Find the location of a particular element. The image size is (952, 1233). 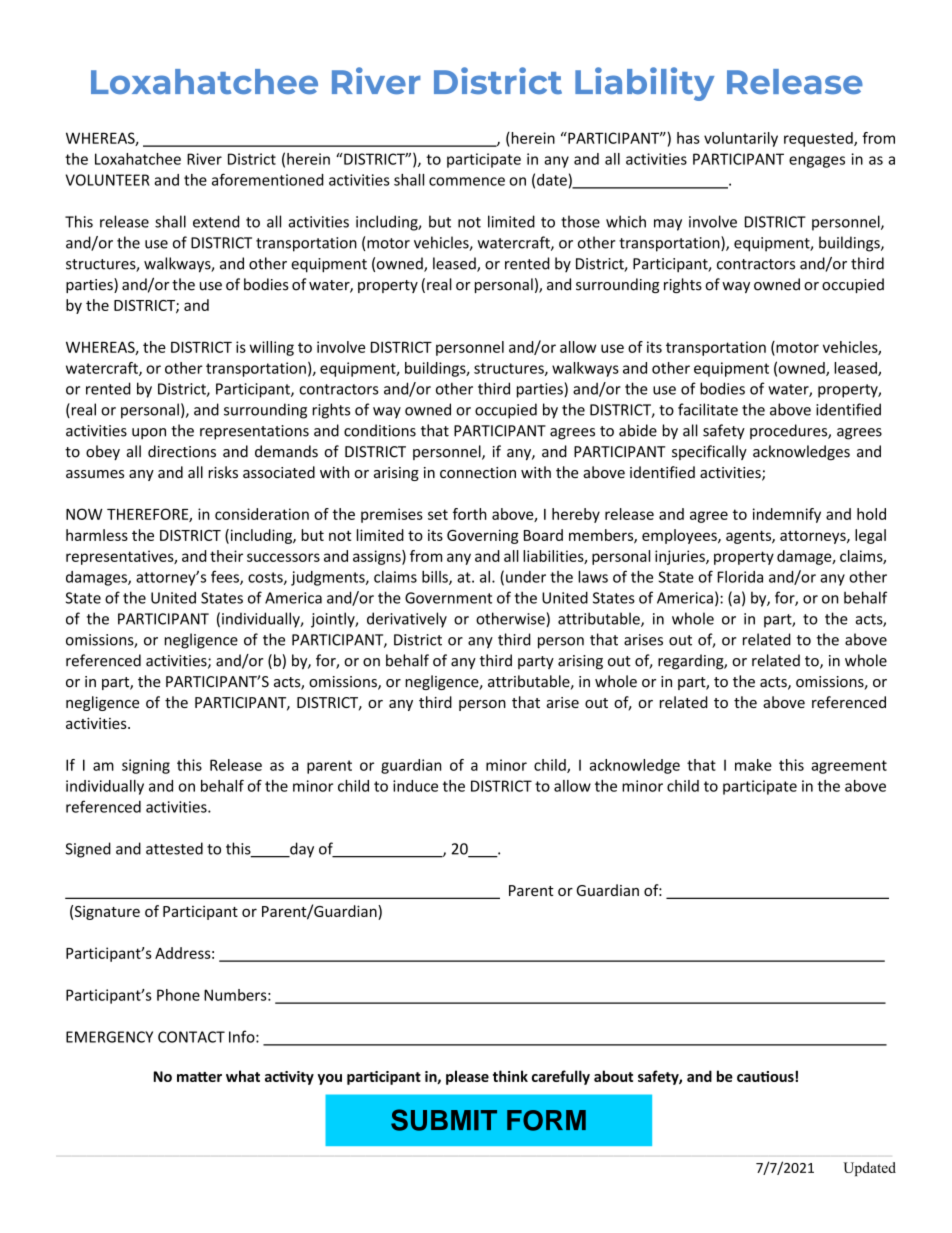

Florida is located at coordinates (740, 577).
